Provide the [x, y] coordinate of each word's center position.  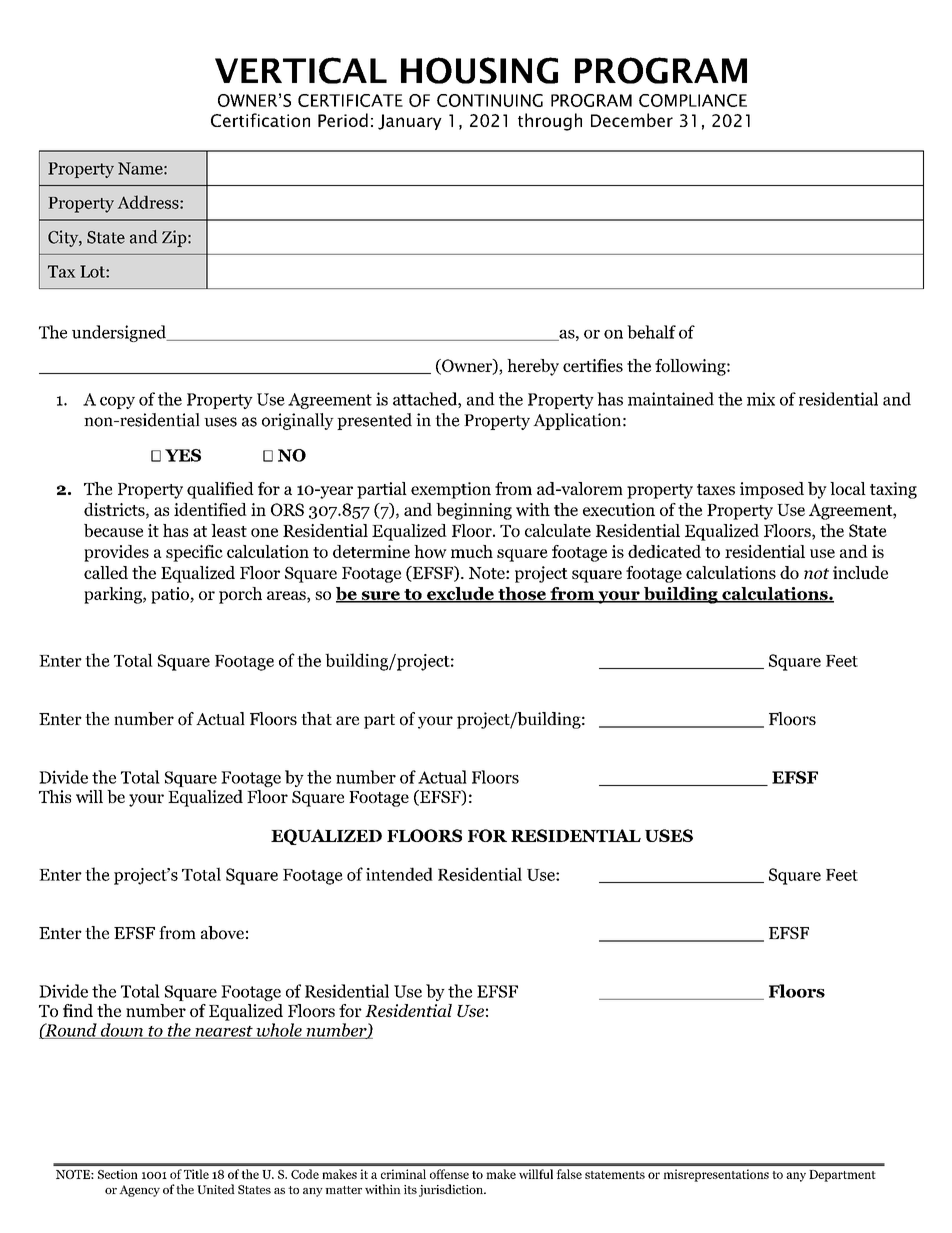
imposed [772, 490]
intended [399, 874]
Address [149, 202]
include [860, 572]
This [55, 796]
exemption [451, 490]
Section [118, 1174]
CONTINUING [490, 100]
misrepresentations [716, 1175]
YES [183, 455]
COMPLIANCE [693, 100]
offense [449, 1174]
